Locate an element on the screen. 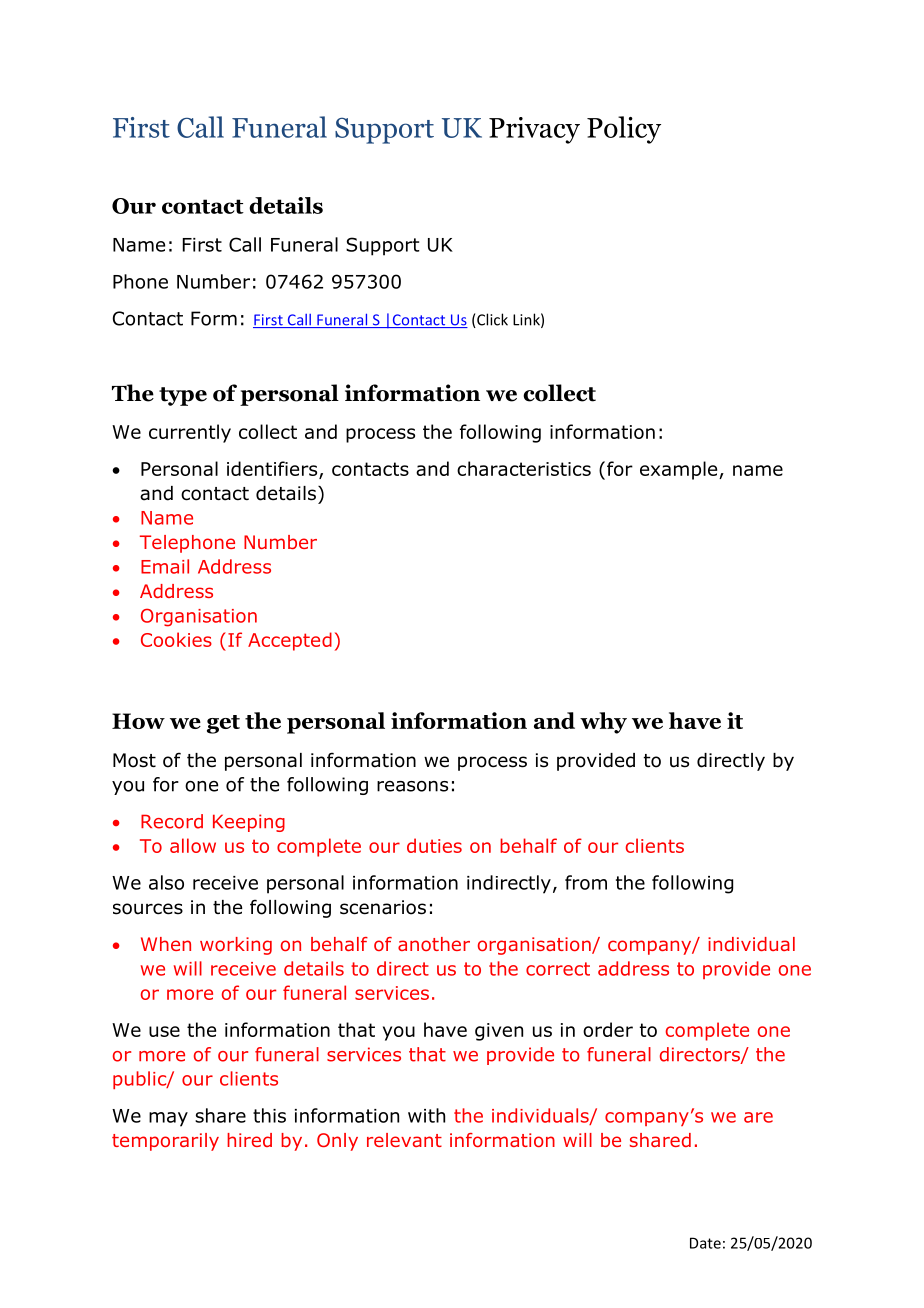 This screenshot has height=1308, width=924. temporarily is located at coordinates (165, 1142).
